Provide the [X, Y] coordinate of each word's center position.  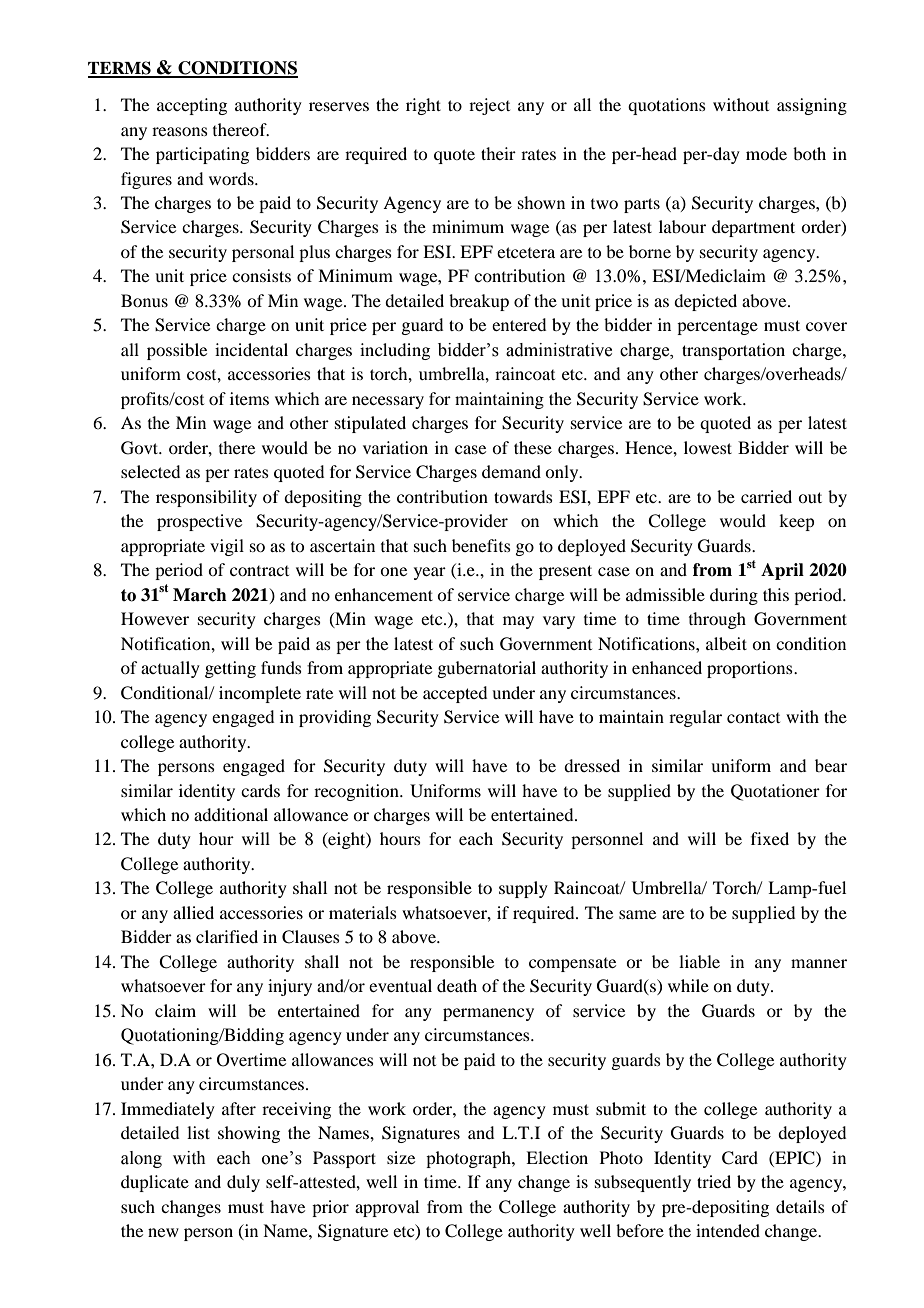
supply [523, 889]
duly [243, 1183]
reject [489, 106]
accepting [192, 106]
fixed [770, 838]
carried [766, 496]
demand [511, 471]
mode [766, 153]
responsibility [206, 498]
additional [231, 814]
